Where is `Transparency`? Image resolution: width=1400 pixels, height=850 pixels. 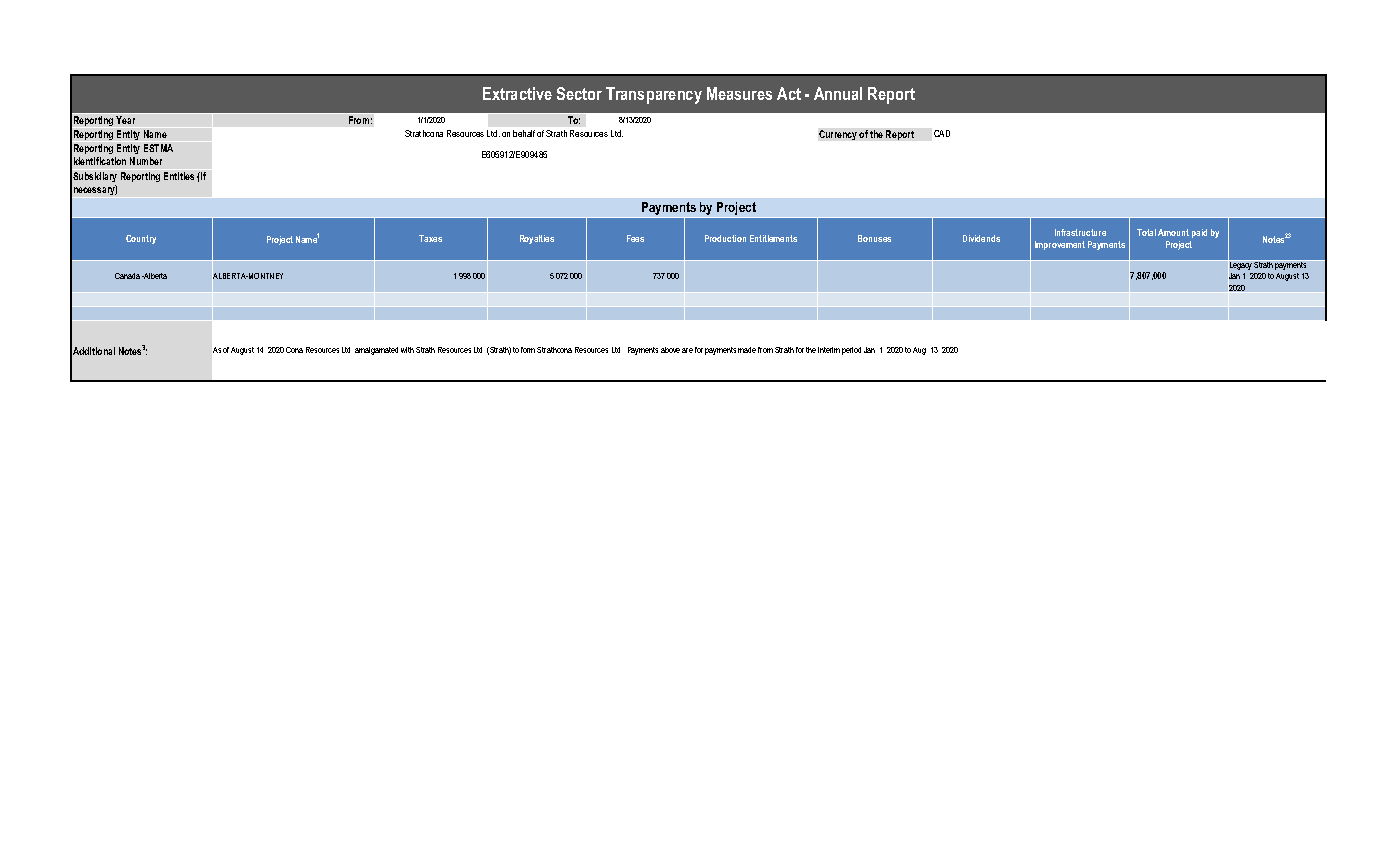
Transparency is located at coordinates (654, 95).
